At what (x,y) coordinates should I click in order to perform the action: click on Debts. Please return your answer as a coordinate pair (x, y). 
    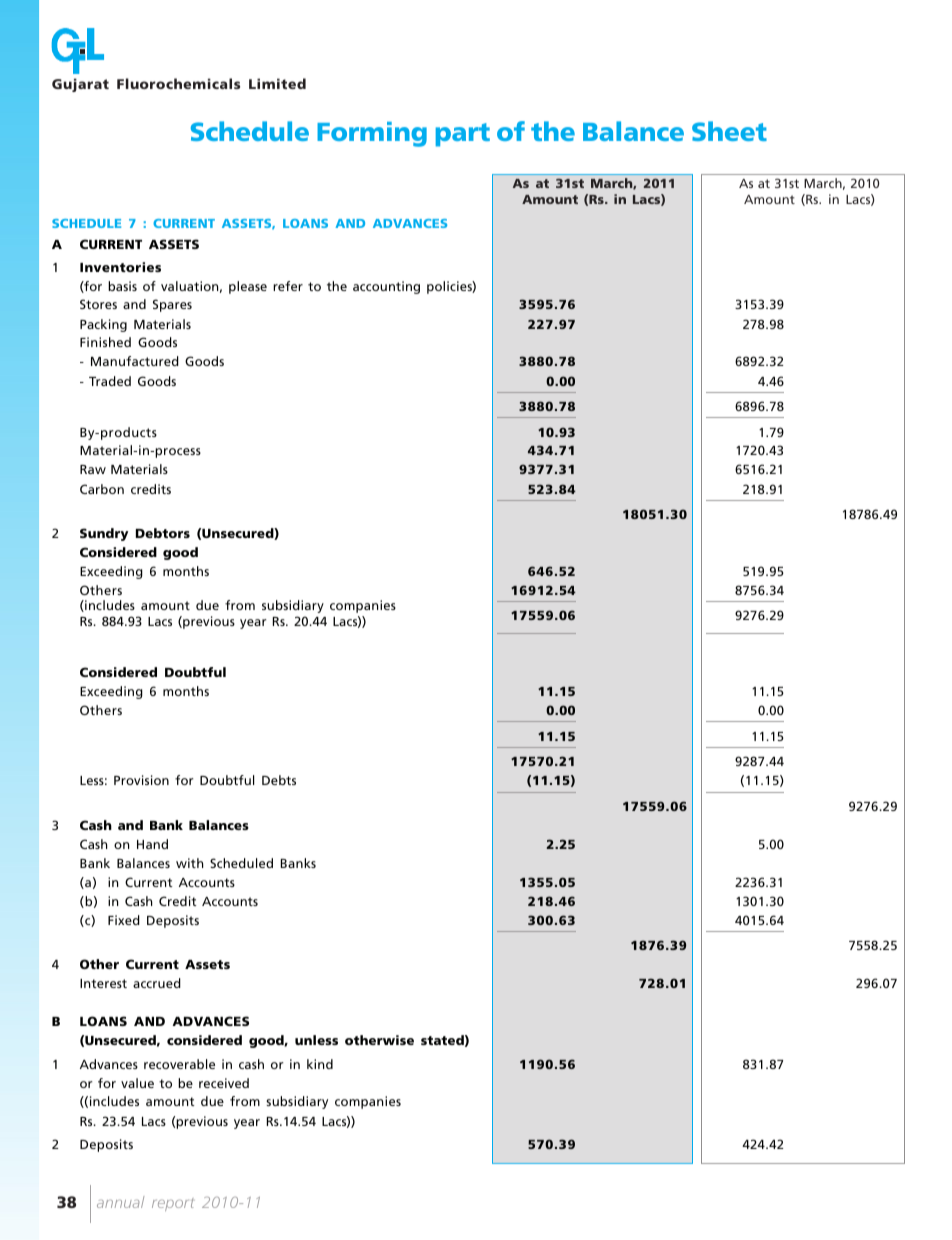
    Looking at the image, I should click on (279, 780).
